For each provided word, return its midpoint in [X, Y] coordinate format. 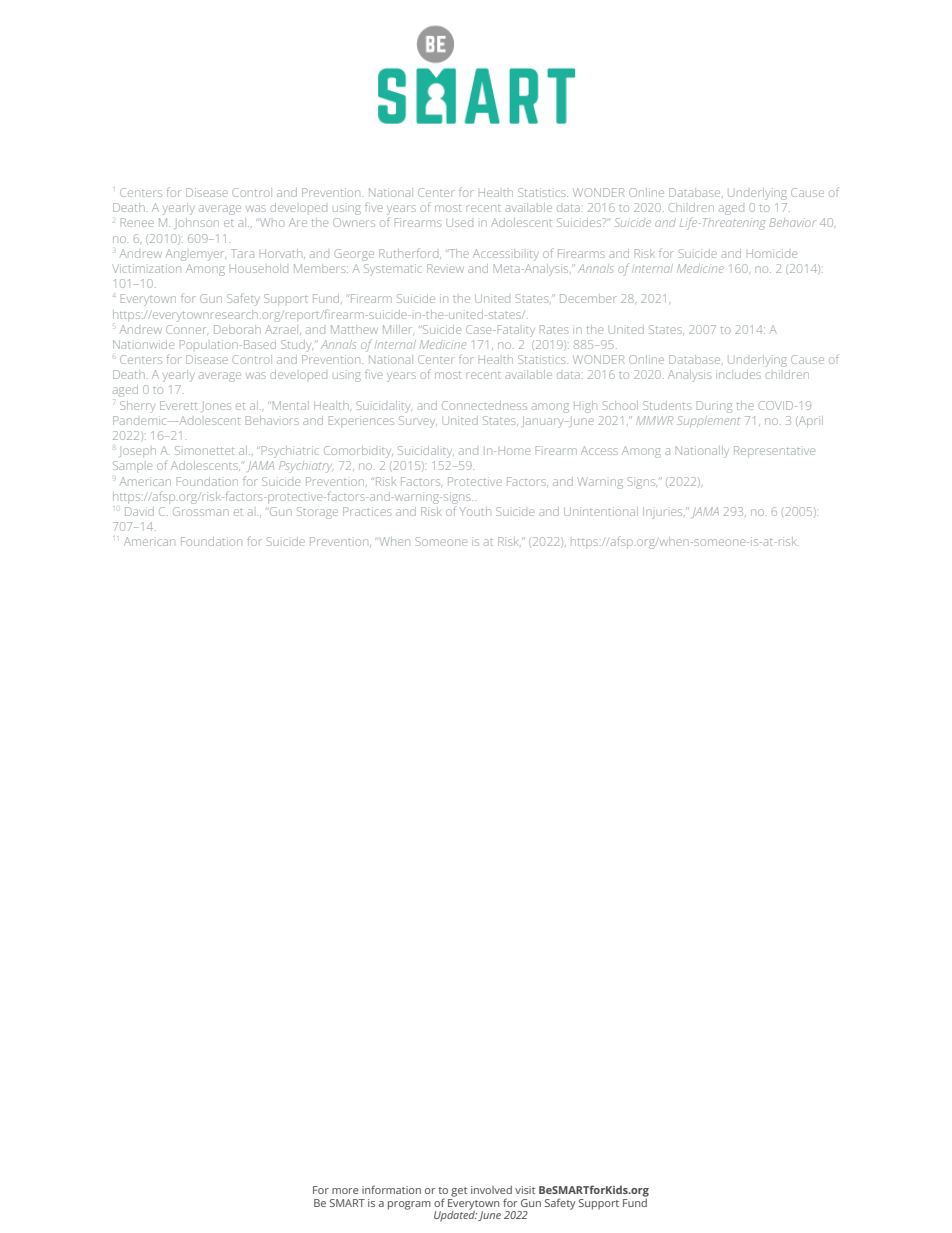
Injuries [664, 513]
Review [445, 268]
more [345, 1191]
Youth [475, 511]
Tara [242, 253]
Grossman [201, 511]
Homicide [772, 253]
